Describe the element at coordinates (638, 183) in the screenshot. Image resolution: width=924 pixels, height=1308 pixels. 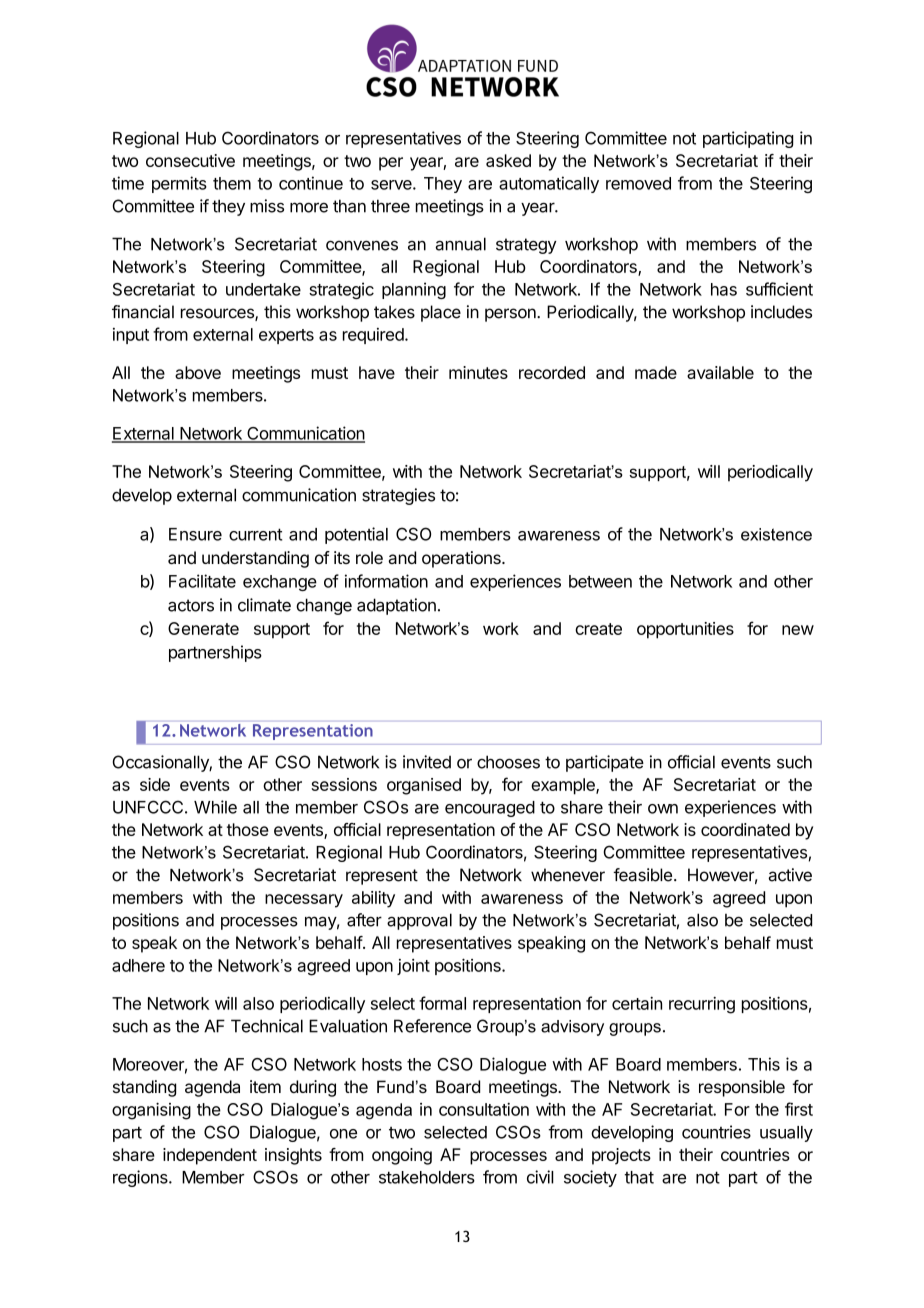
I see `removed` at that location.
